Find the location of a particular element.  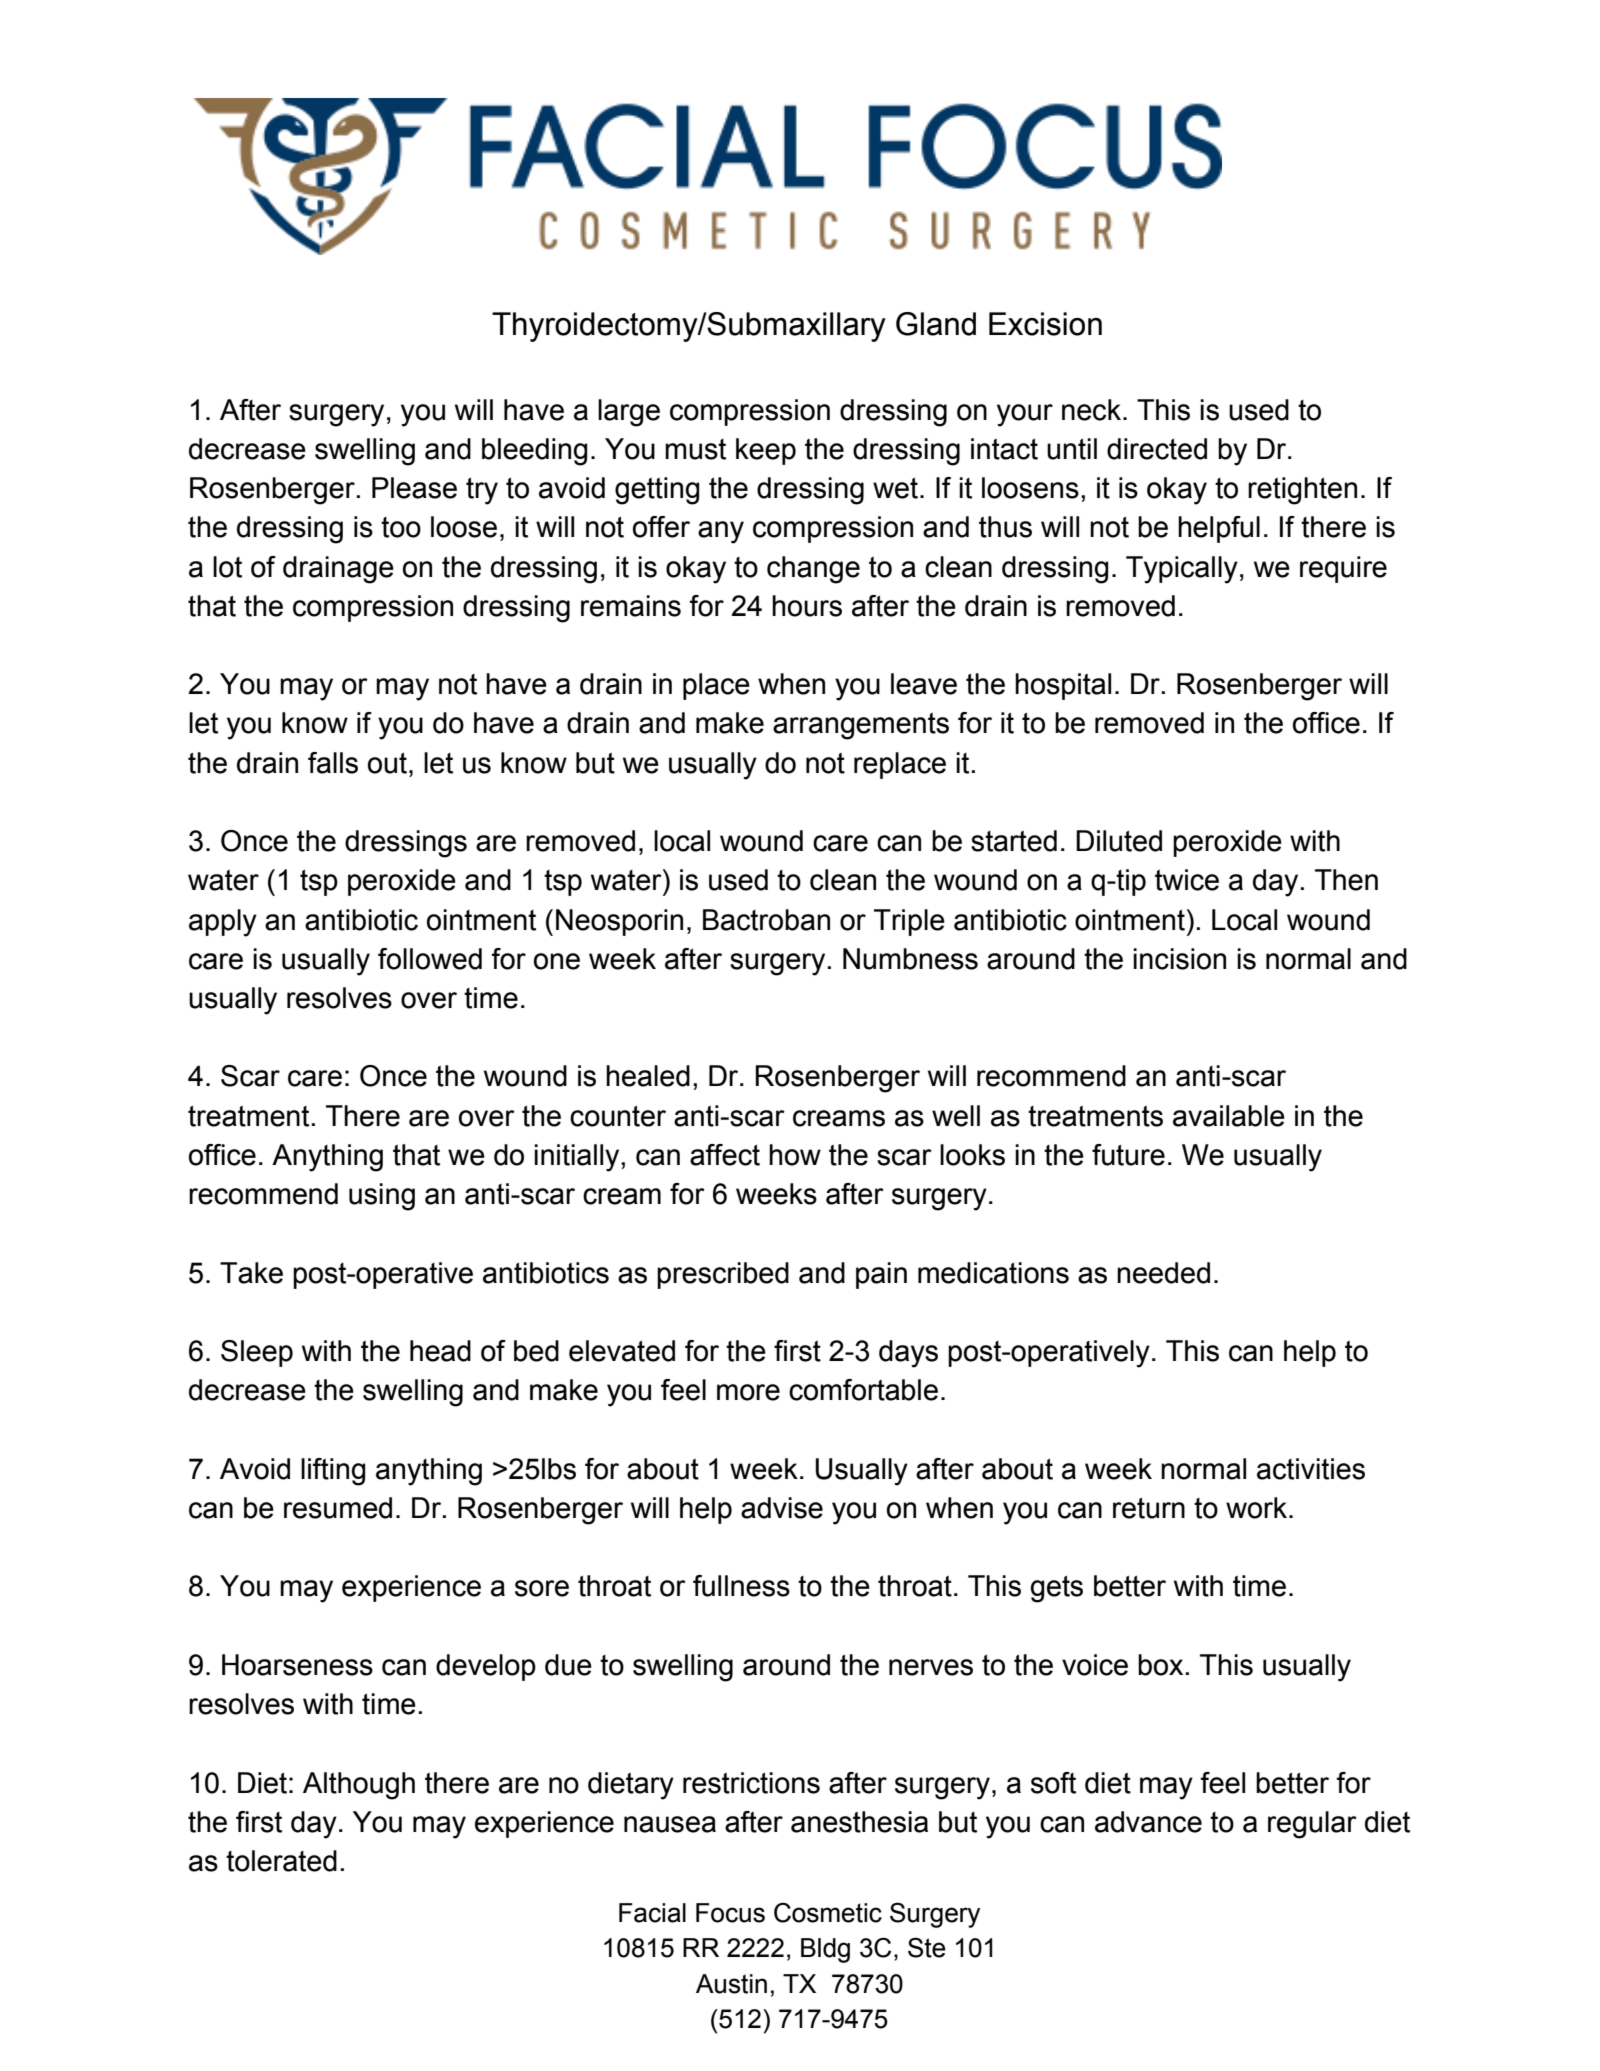

falls is located at coordinates (333, 763).
